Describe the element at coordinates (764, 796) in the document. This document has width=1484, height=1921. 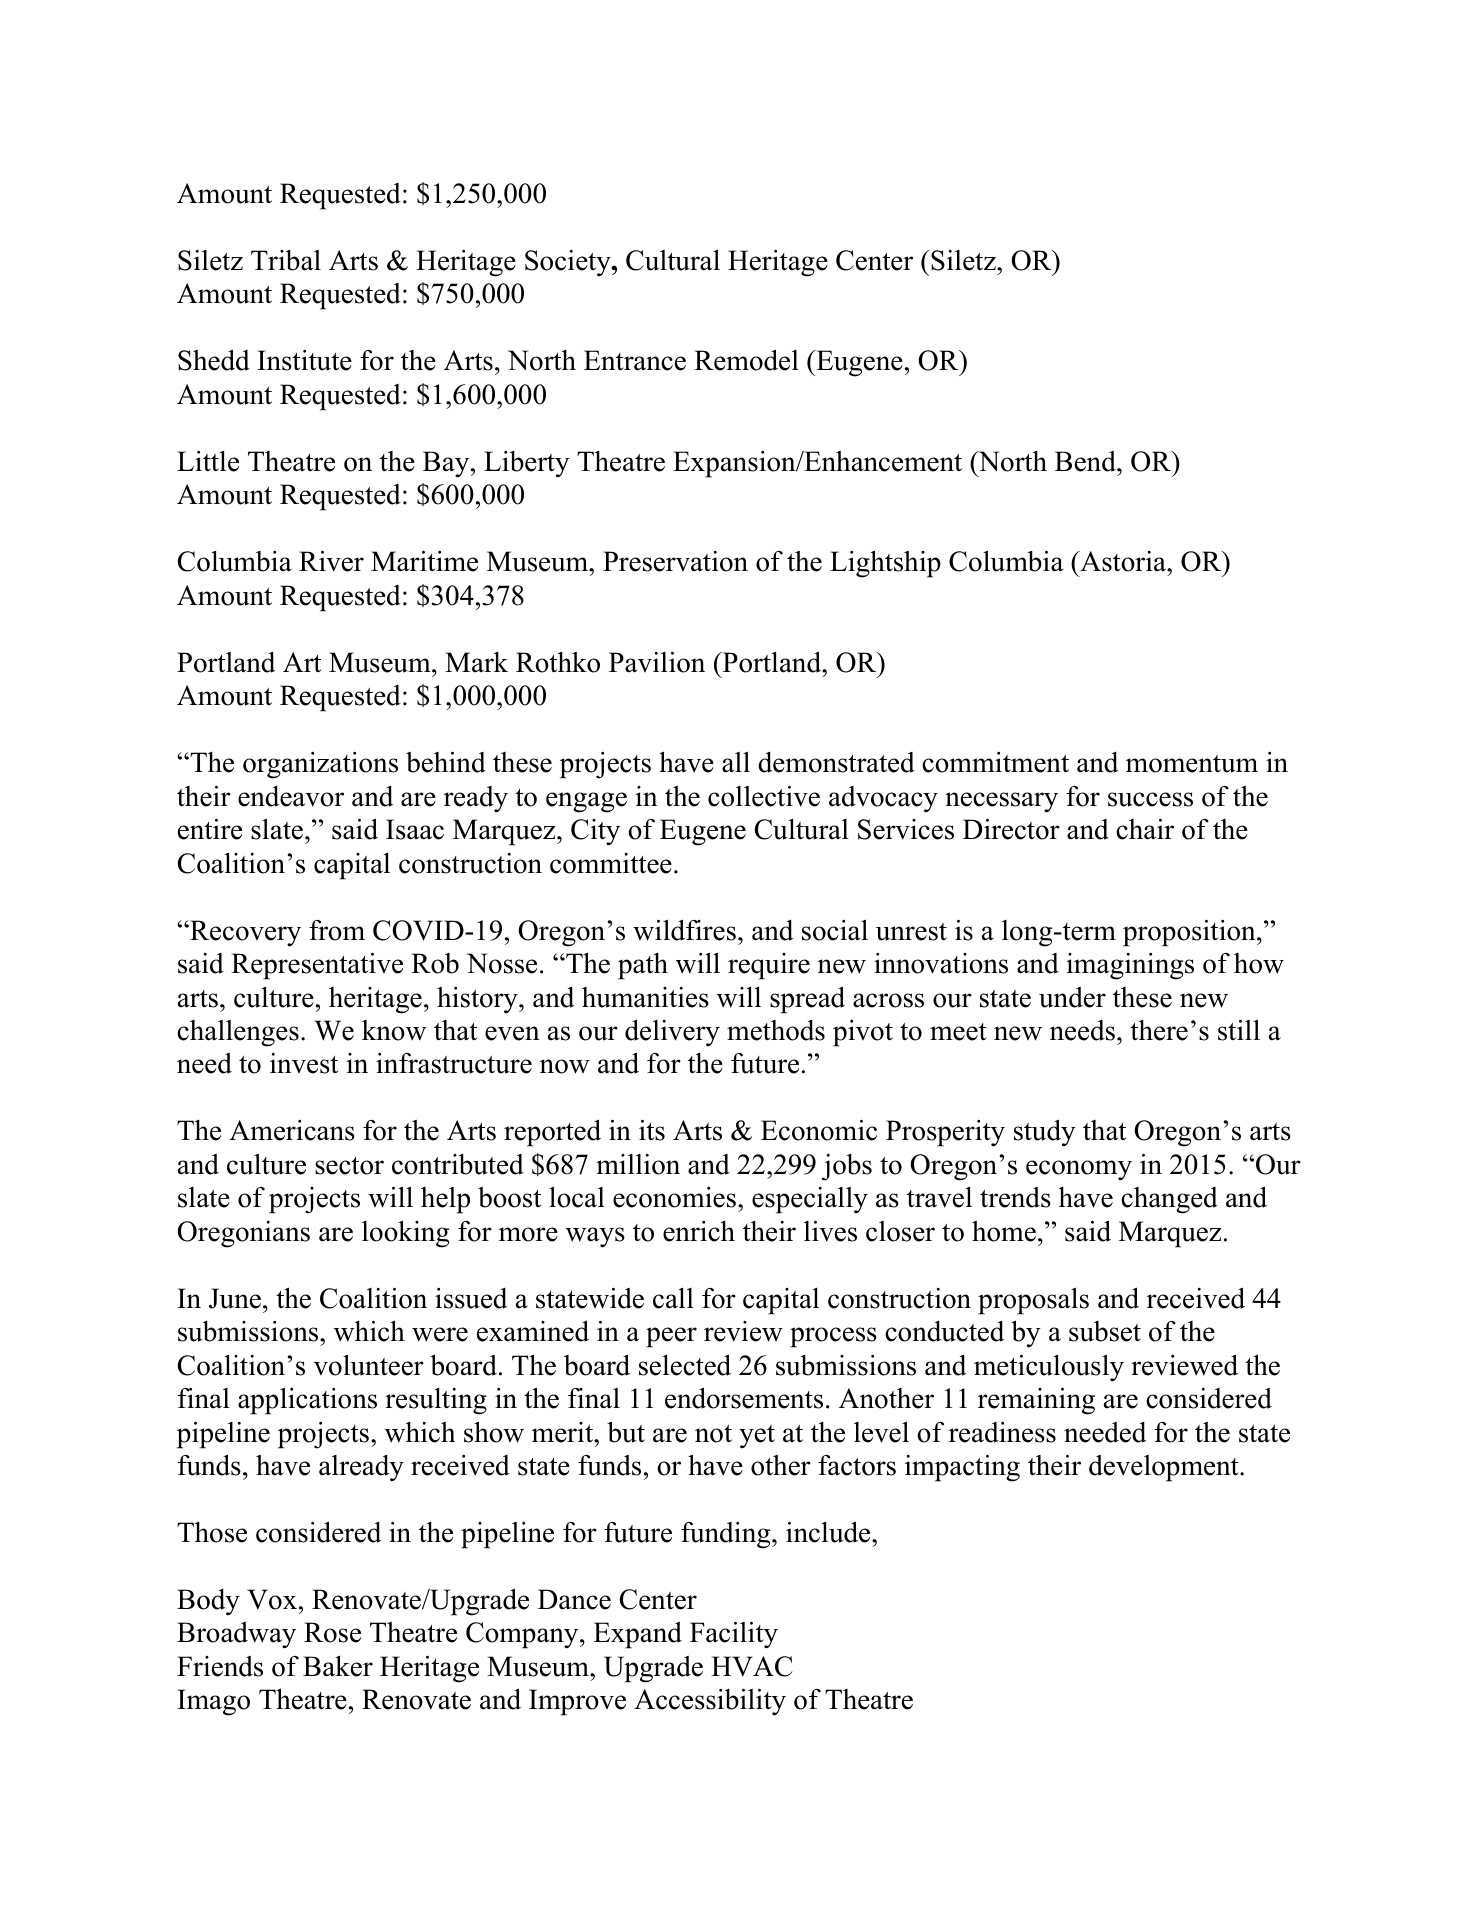
I see `collective` at that location.
